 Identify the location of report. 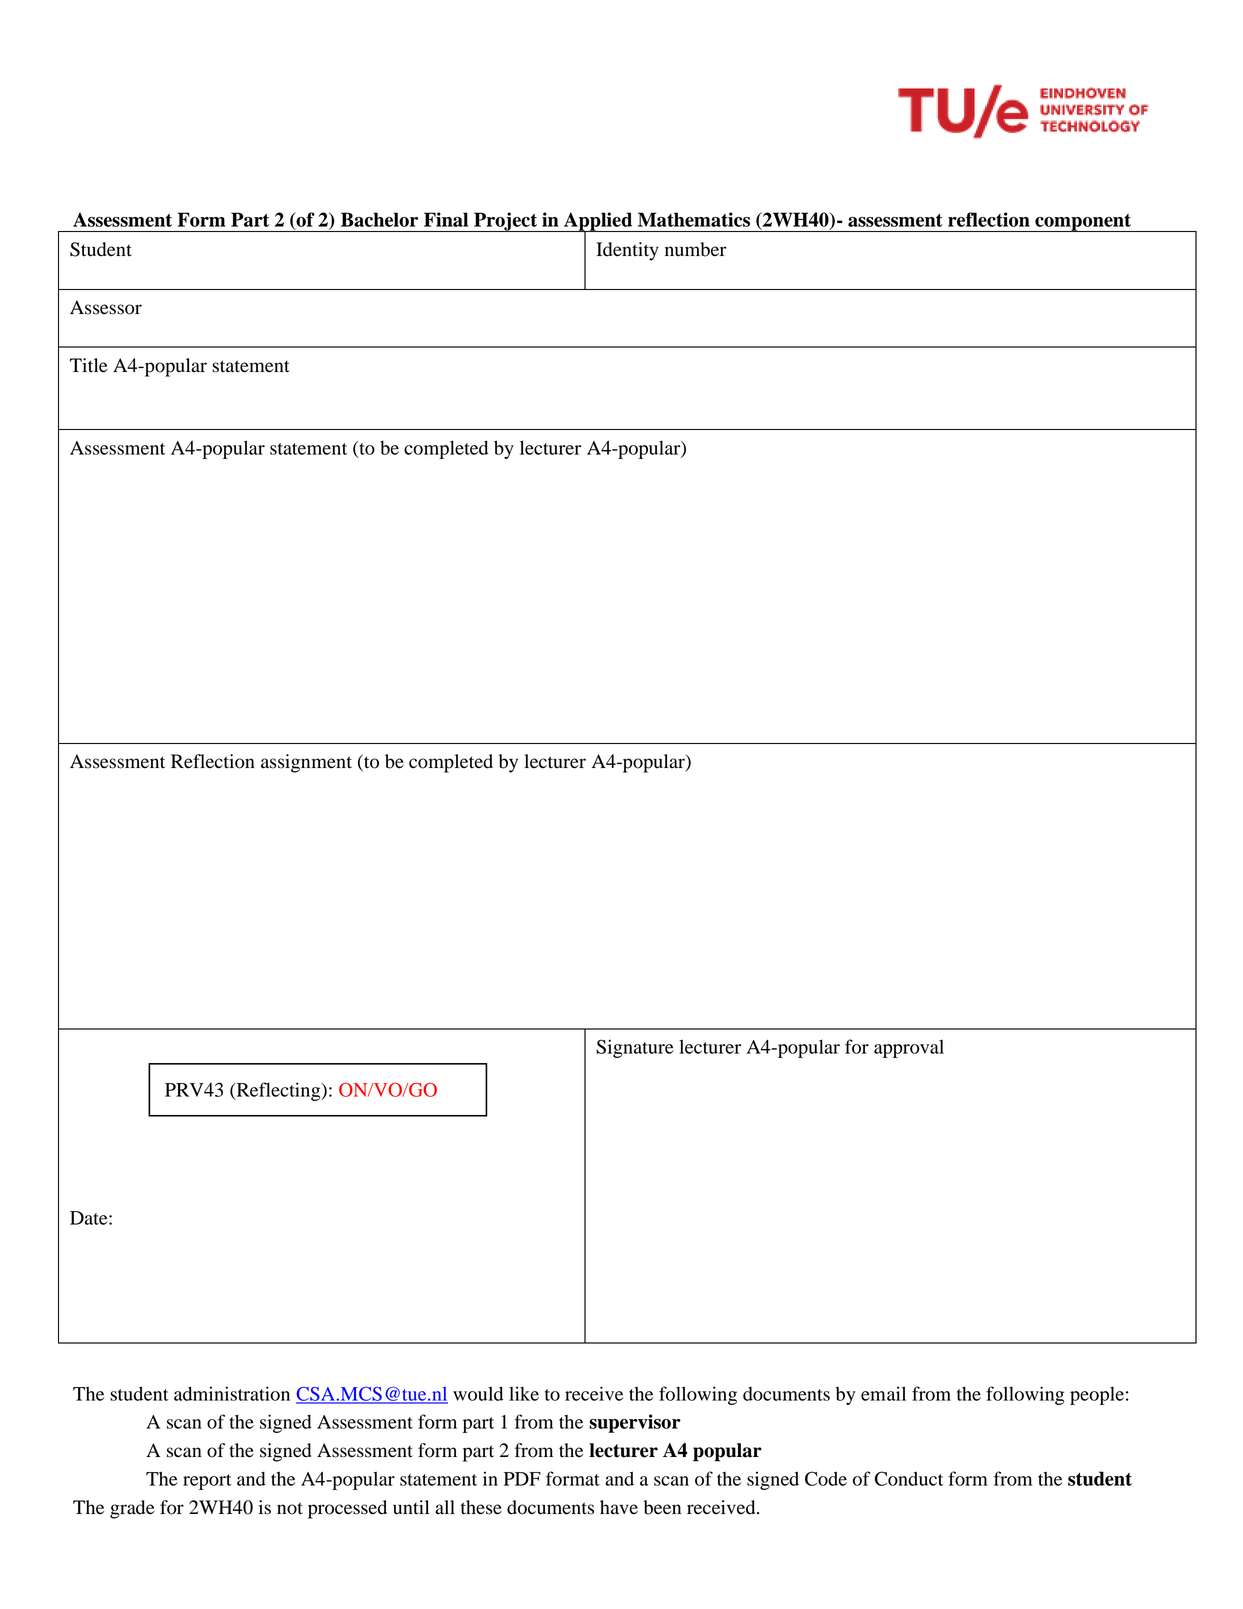
(207, 1482).
